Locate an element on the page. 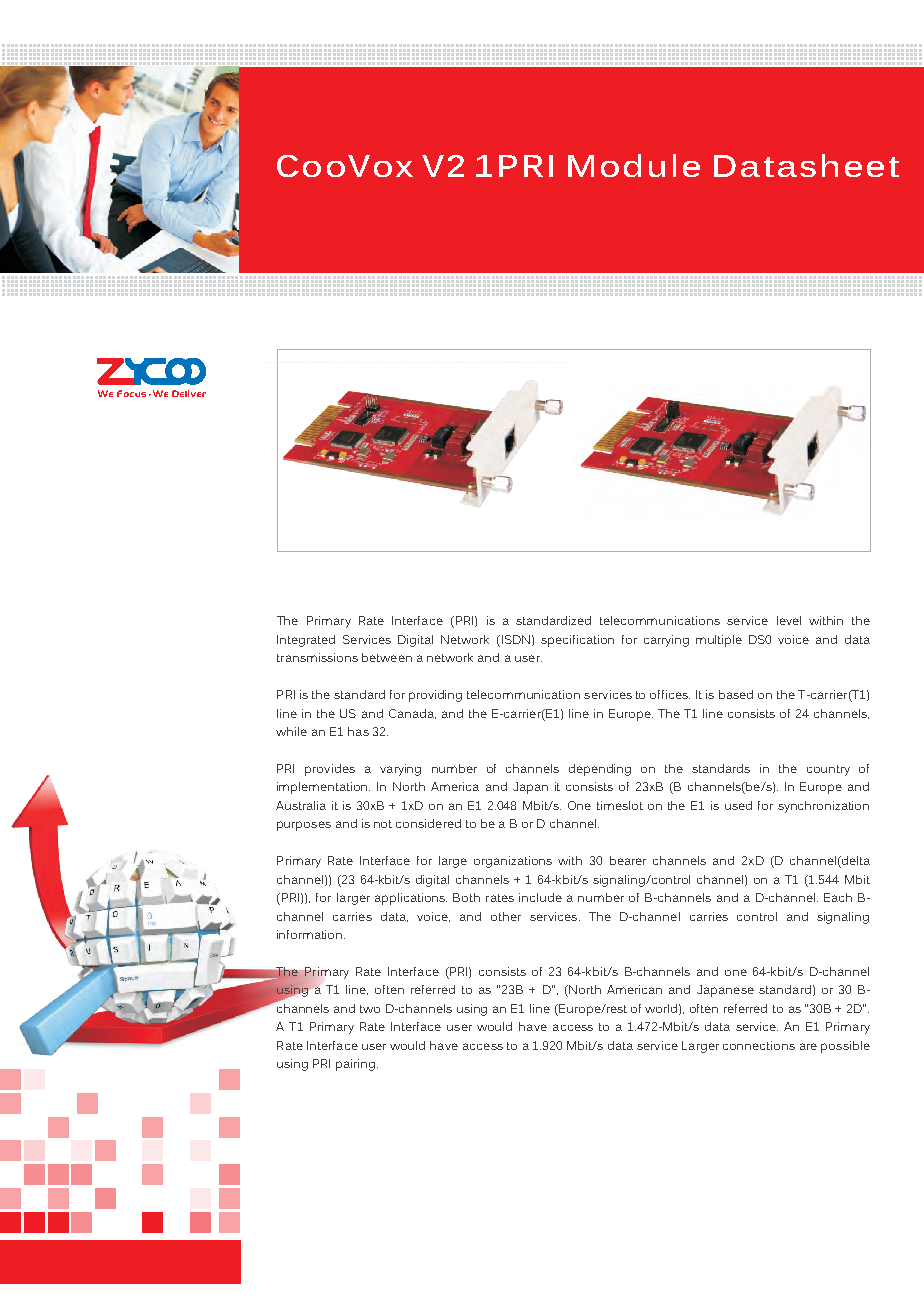 The width and height of the document is (924, 1308). based is located at coordinates (736, 694).
